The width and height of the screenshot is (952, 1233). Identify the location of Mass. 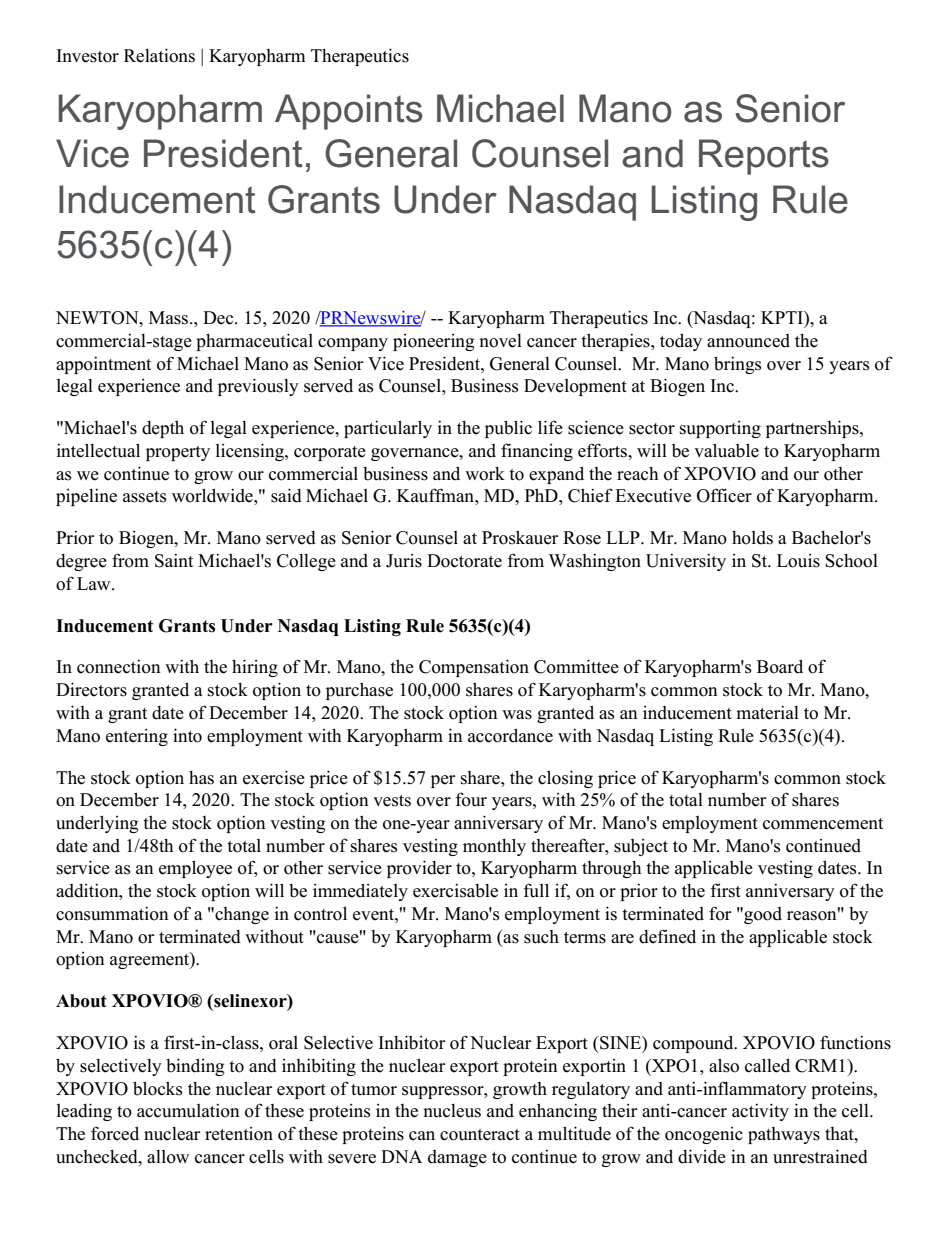
(170, 318).
